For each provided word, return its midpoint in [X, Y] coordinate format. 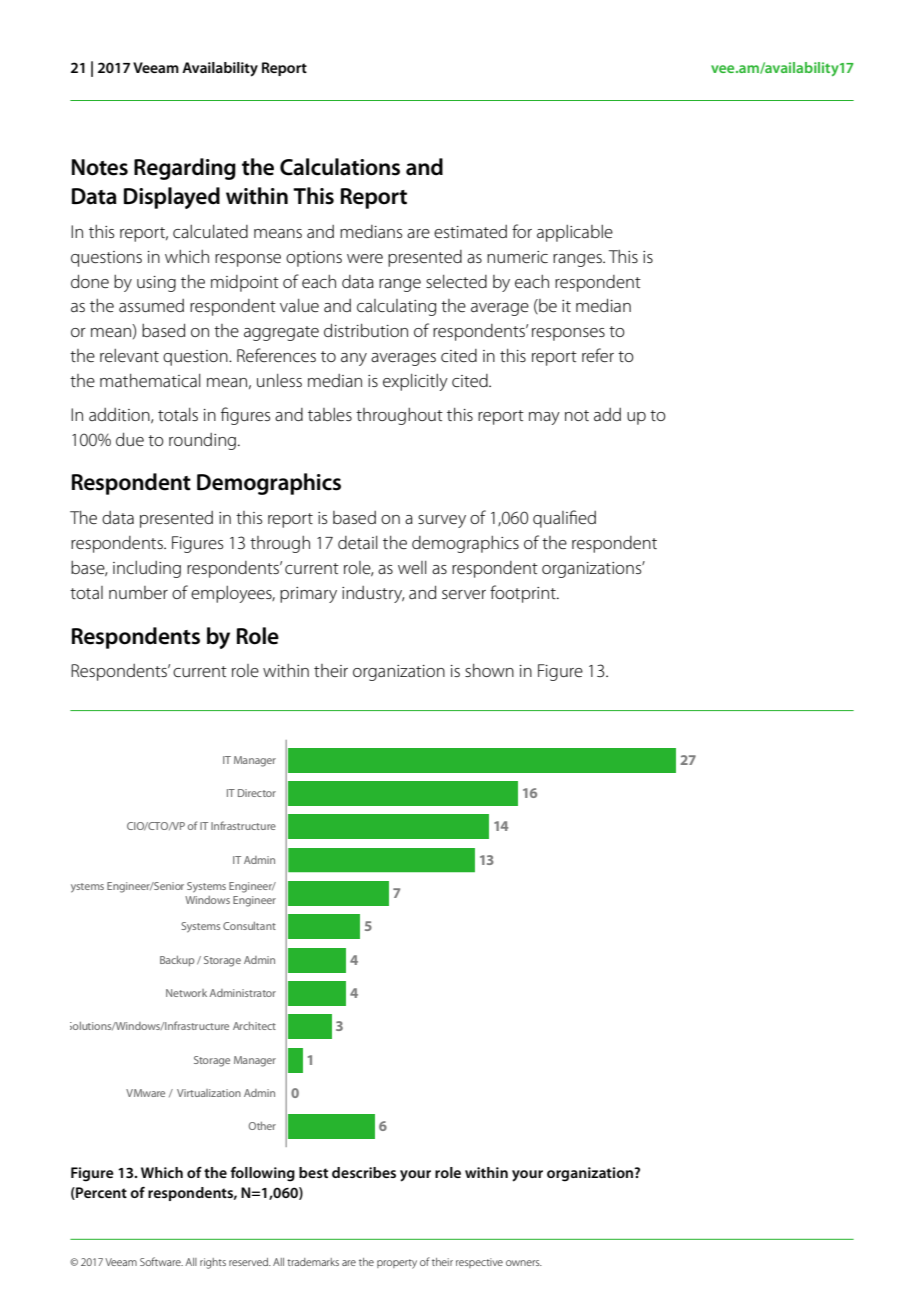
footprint [524, 594]
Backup [177, 961]
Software [161, 1261]
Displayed [172, 198]
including [147, 569]
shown [489, 670]
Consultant [249, 926]
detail [358, 542]
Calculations [340, 167]
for [522, 231]
